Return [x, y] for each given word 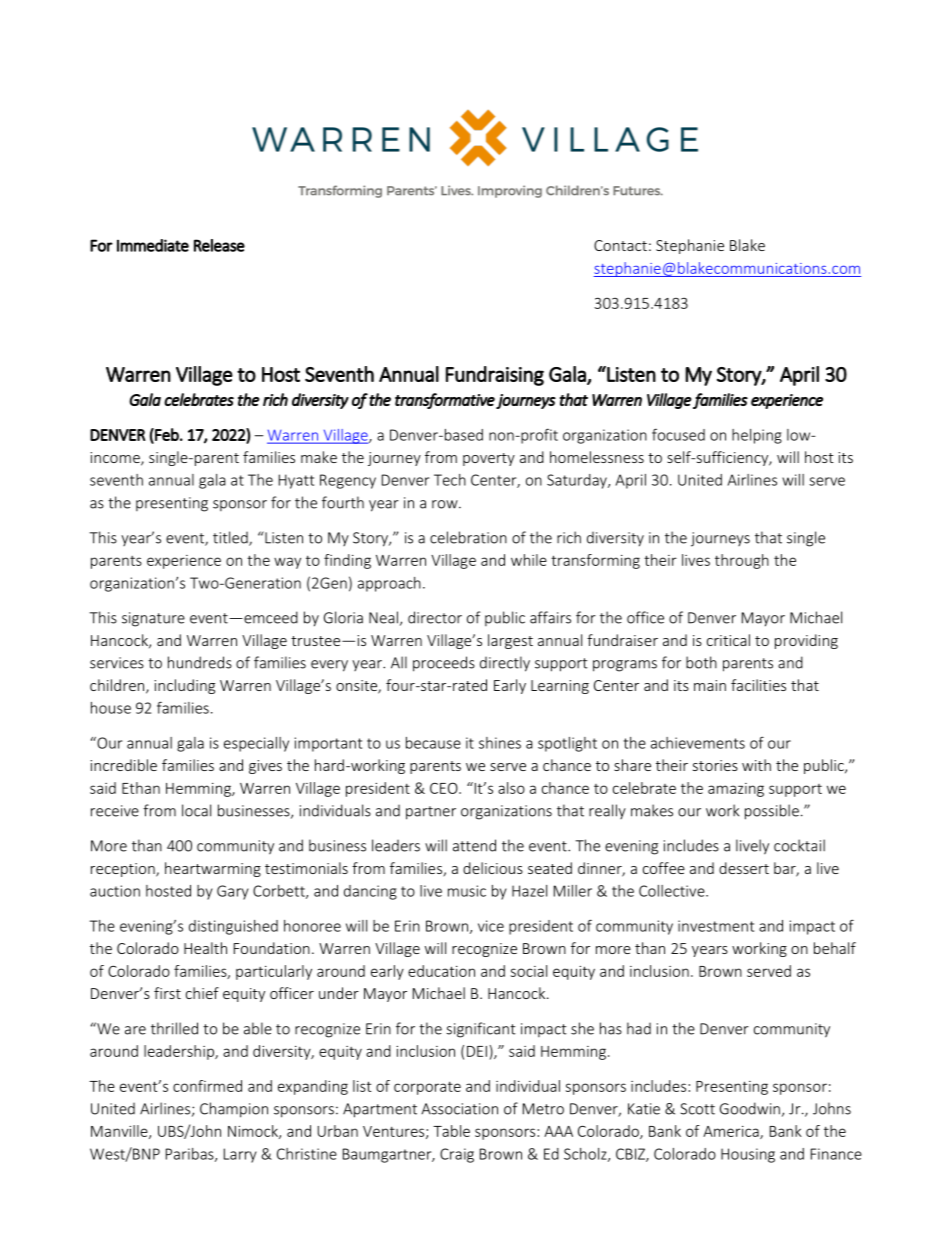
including [184, 686]
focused [678, 434]
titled [231, 538]
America [732, 1132]
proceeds [444, 664]
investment [716, 926]
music [467, 891]
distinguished [233, 927]
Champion [234, 1110]
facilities [758, 685]
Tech [450, 480]
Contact [620, 245]
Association [459, 1109]
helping [757, 436]
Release [219, 245]
